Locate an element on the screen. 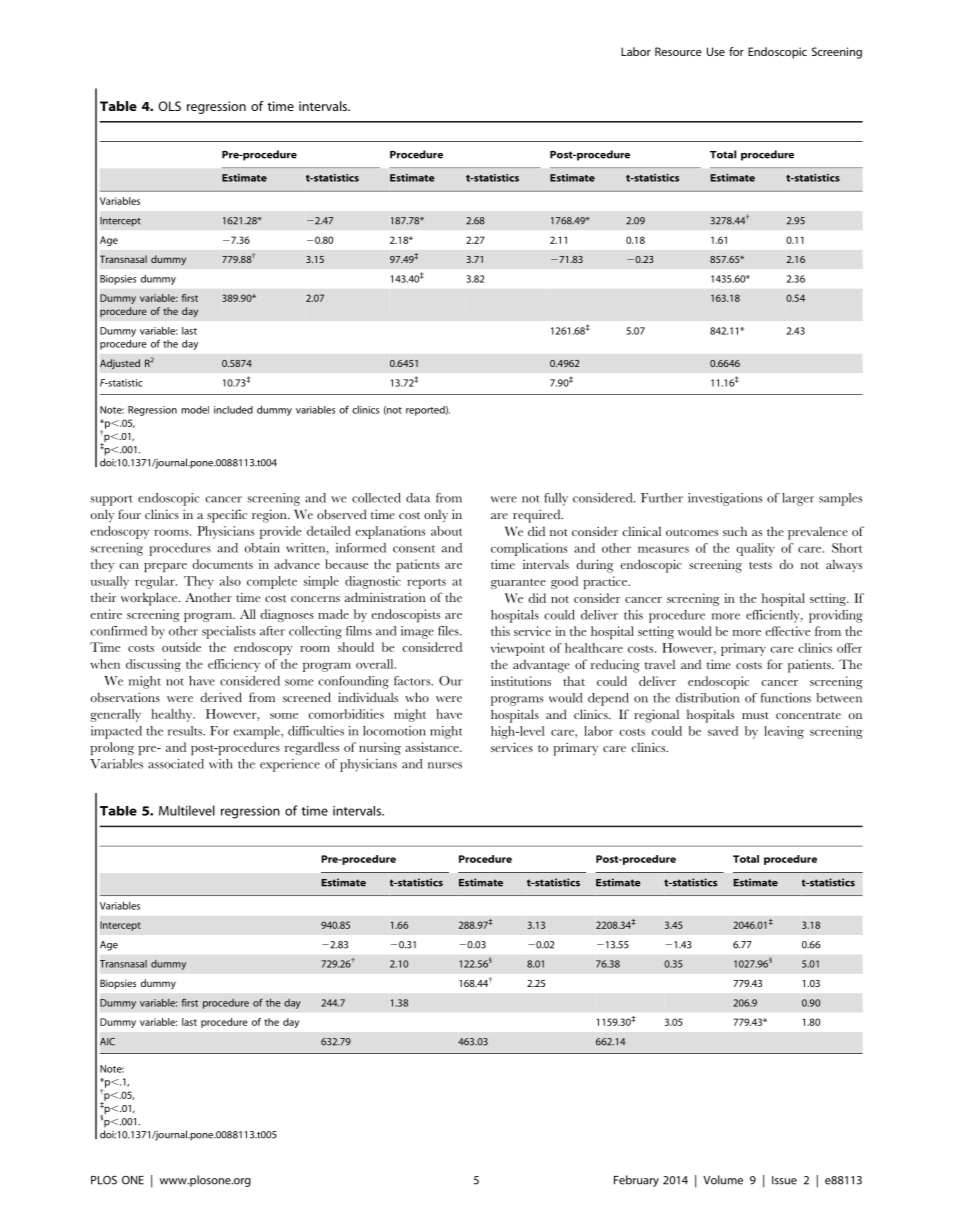 This screenshot has height=1232, width=953. Issue is located at coordinates (784, 1180).
